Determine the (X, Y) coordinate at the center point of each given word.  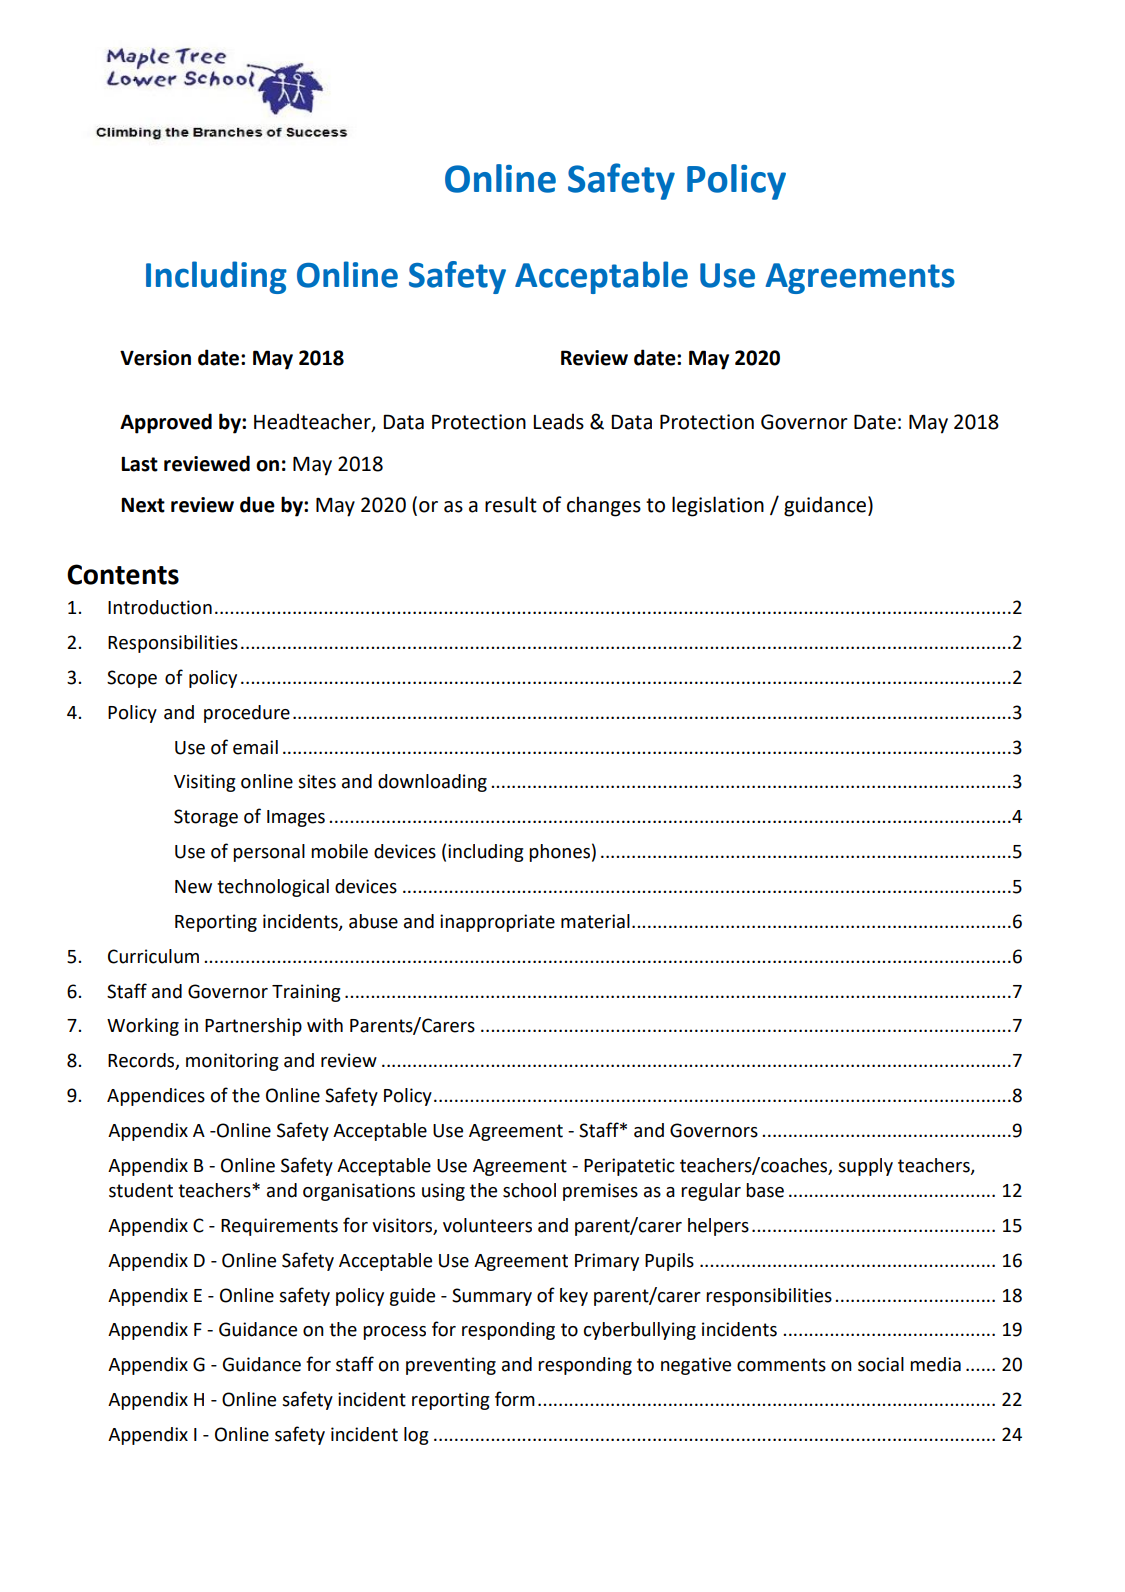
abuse (373, 921)
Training (306, 993)
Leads (558, 421)
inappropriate (497, 923)
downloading (432, 783)
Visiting (205, 783)
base (765, 1190)
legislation (718, 506)
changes (604, 506)
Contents (123, 574)
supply (865, 1167)
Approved (166, 423)
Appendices (156, 1097)
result (511, 504)
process (394, 1333)
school (529, 1190)
